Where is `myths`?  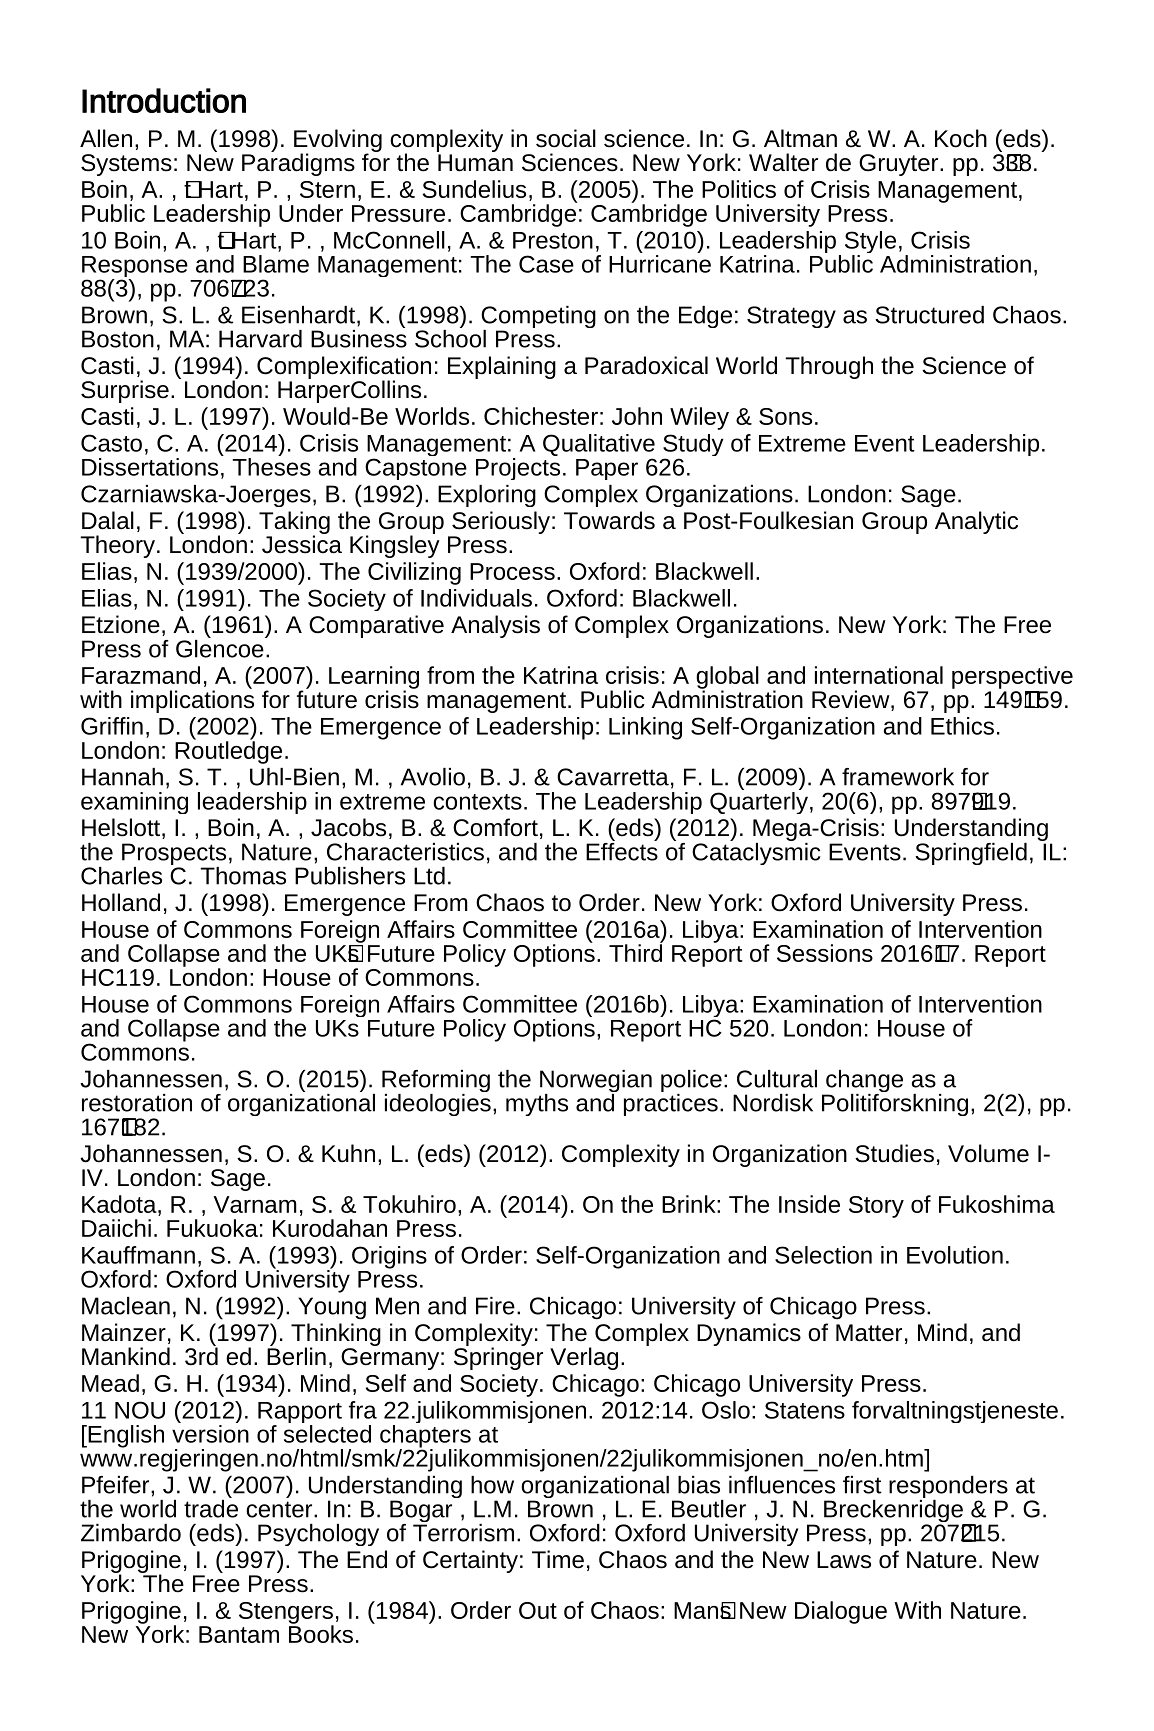
myths is located at coordinates (537, 1105).
